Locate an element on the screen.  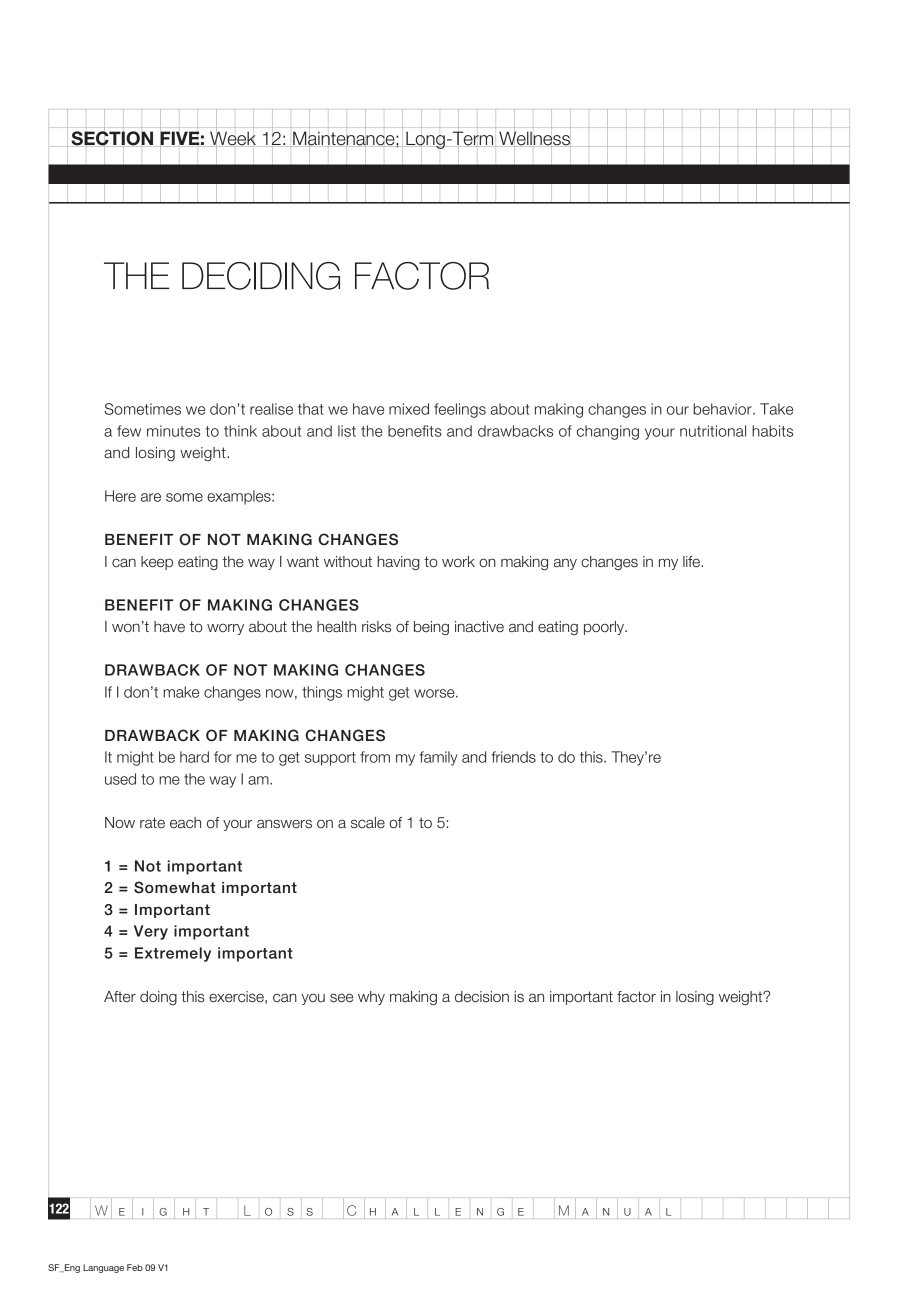
Week is located at coordinates (233, 139).
